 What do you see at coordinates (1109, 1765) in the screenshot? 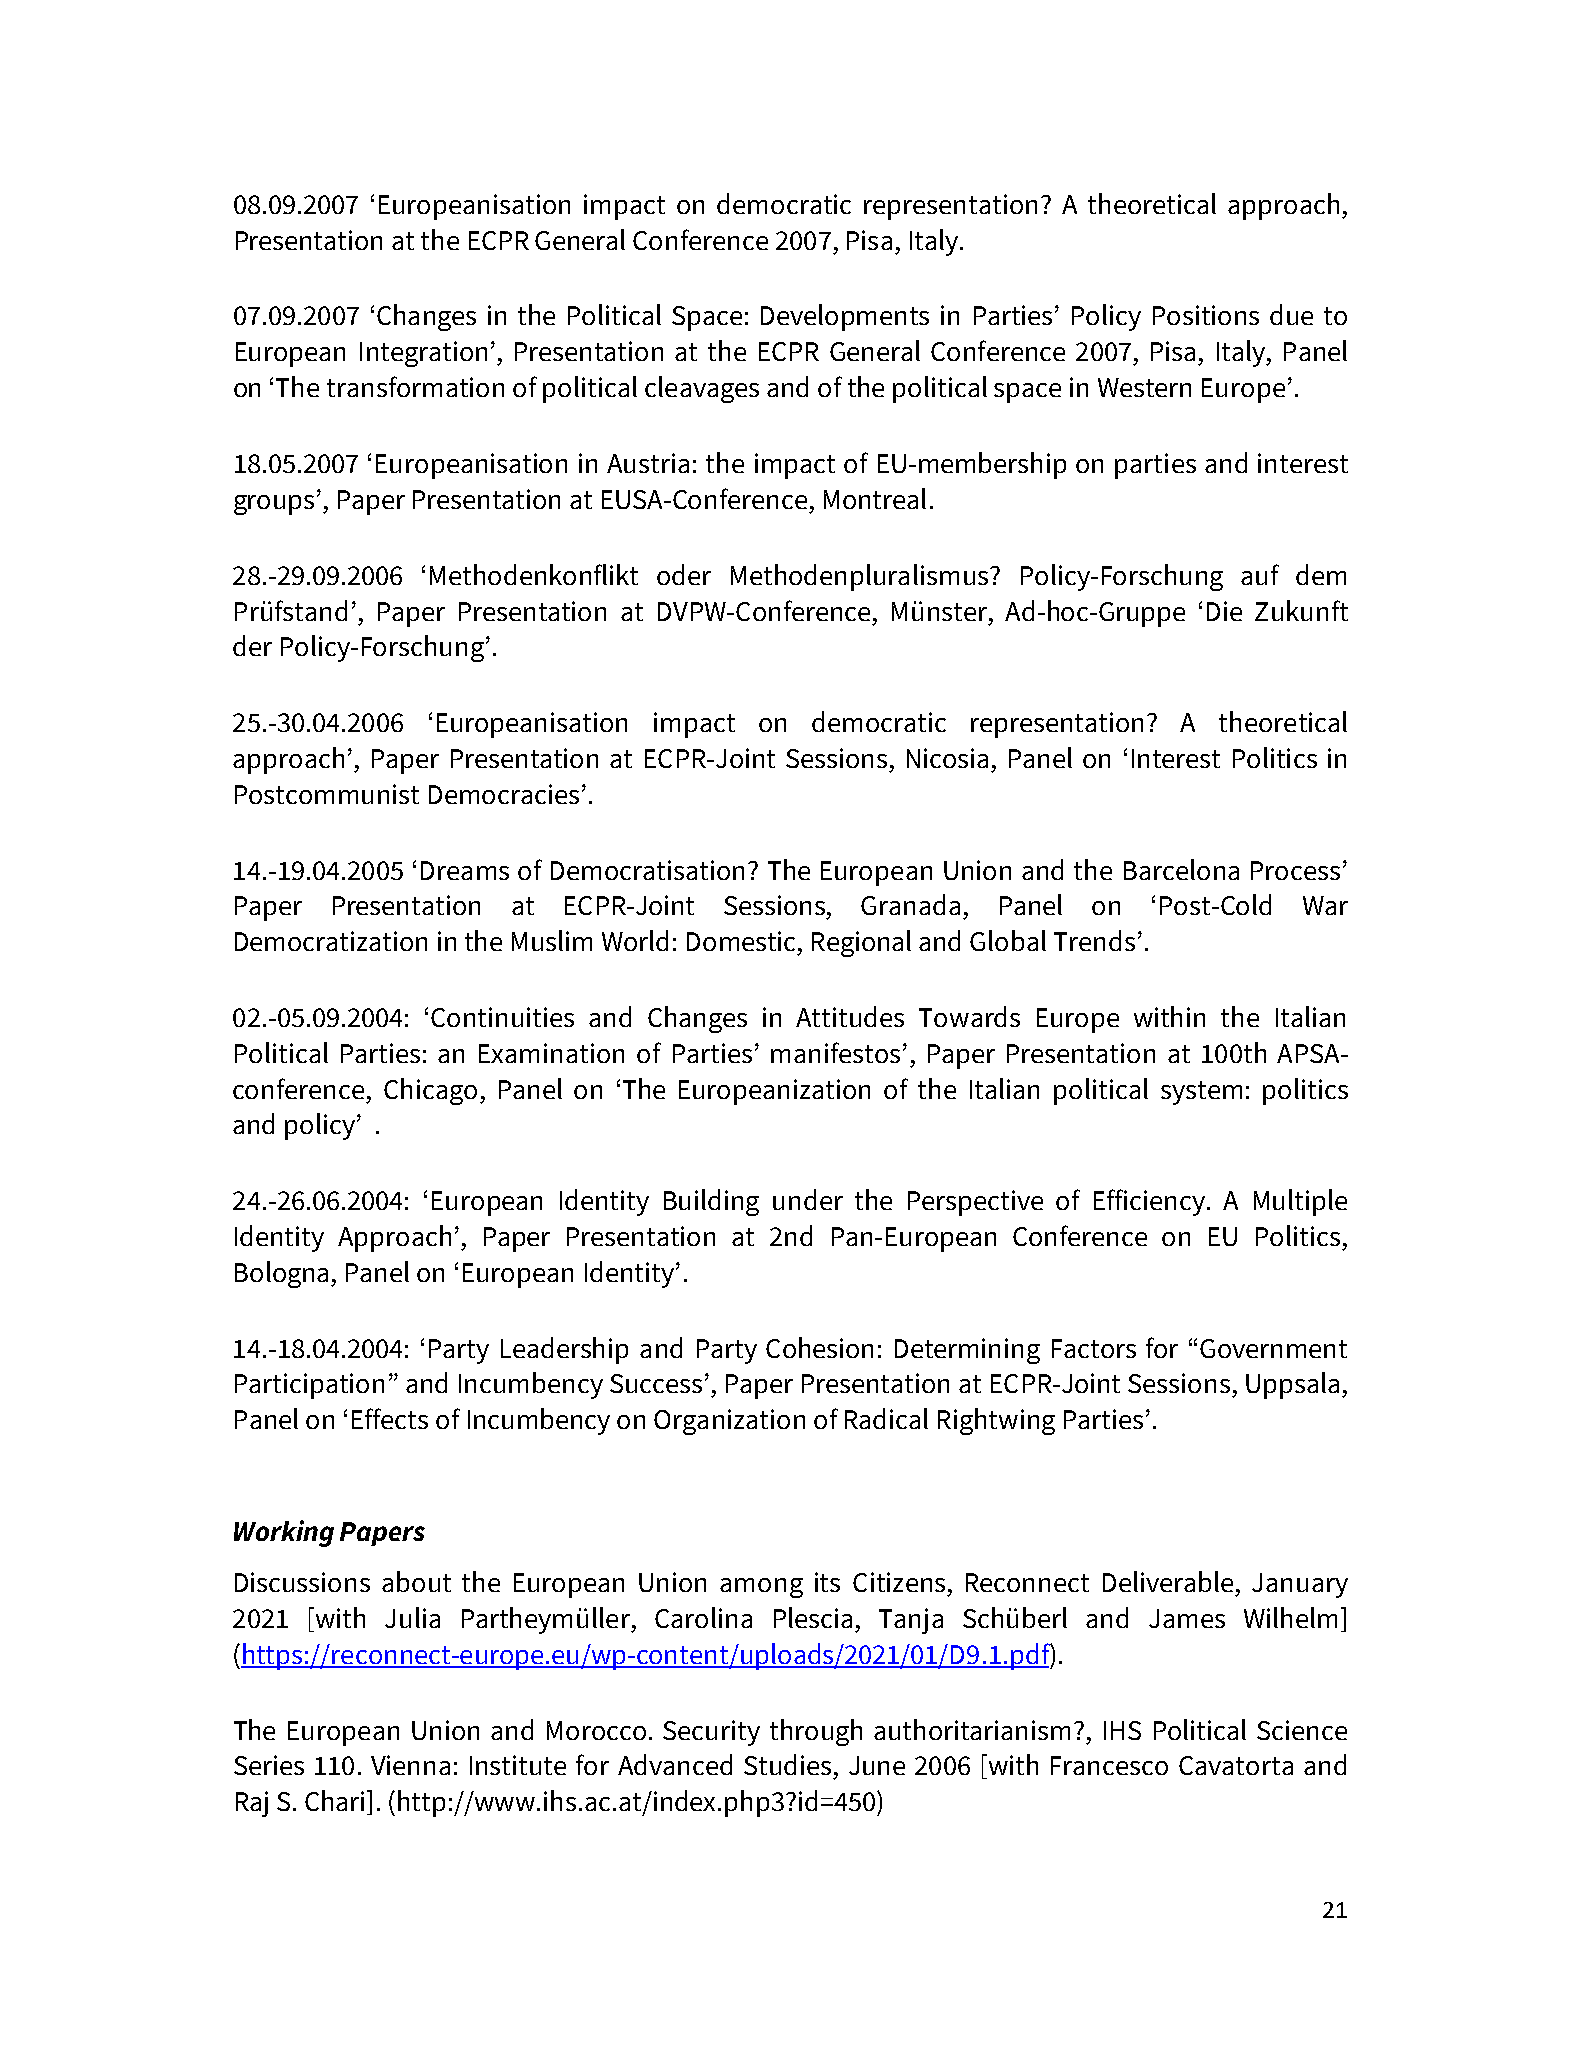
I see `Francesco` at bounding box center [1109, 1765].
